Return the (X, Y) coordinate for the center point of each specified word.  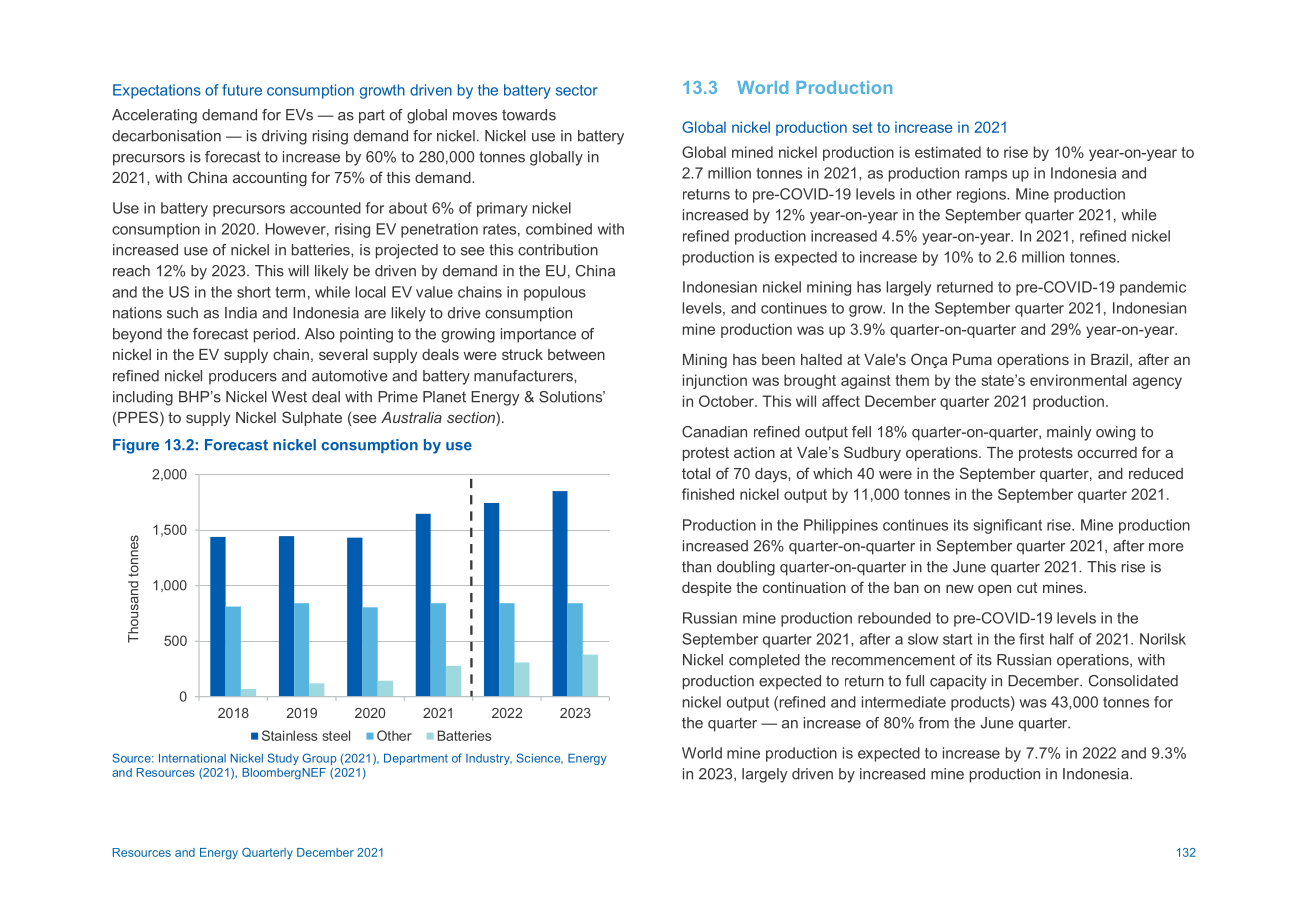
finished (708, 494)
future (242, 90)
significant (1007, 526)
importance (538, 335)
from (933, 723)
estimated (948, 152)
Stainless (290, 735)
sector (577, 90)
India (241, 313)
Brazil (1109, 359)
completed (764, 661)
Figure (136, 446)
